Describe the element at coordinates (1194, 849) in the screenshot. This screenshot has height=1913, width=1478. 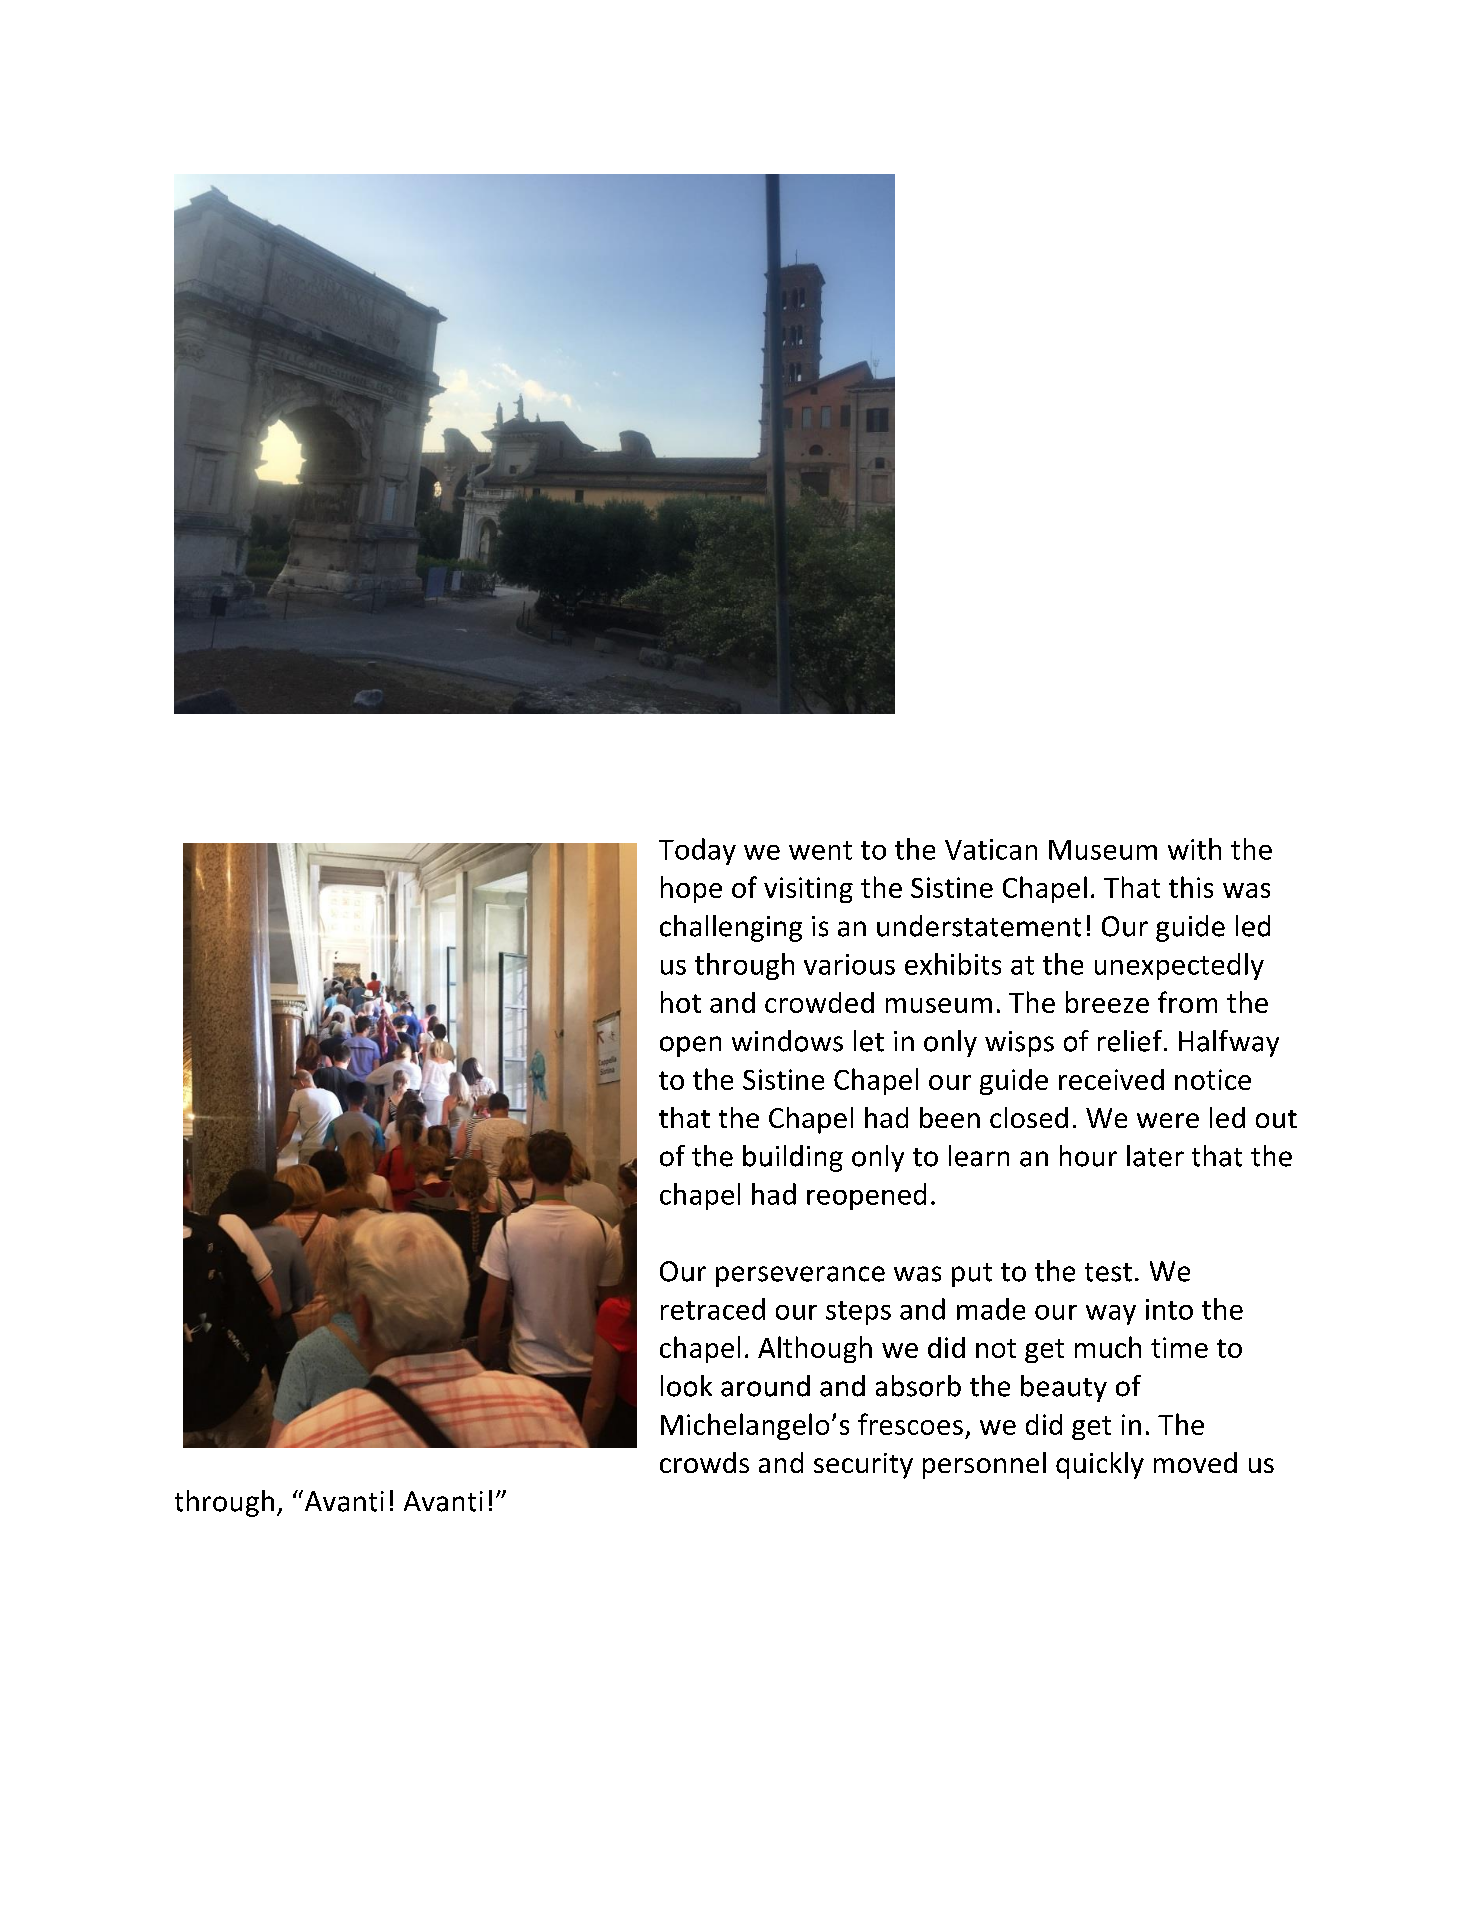
I see `with` at that location.
